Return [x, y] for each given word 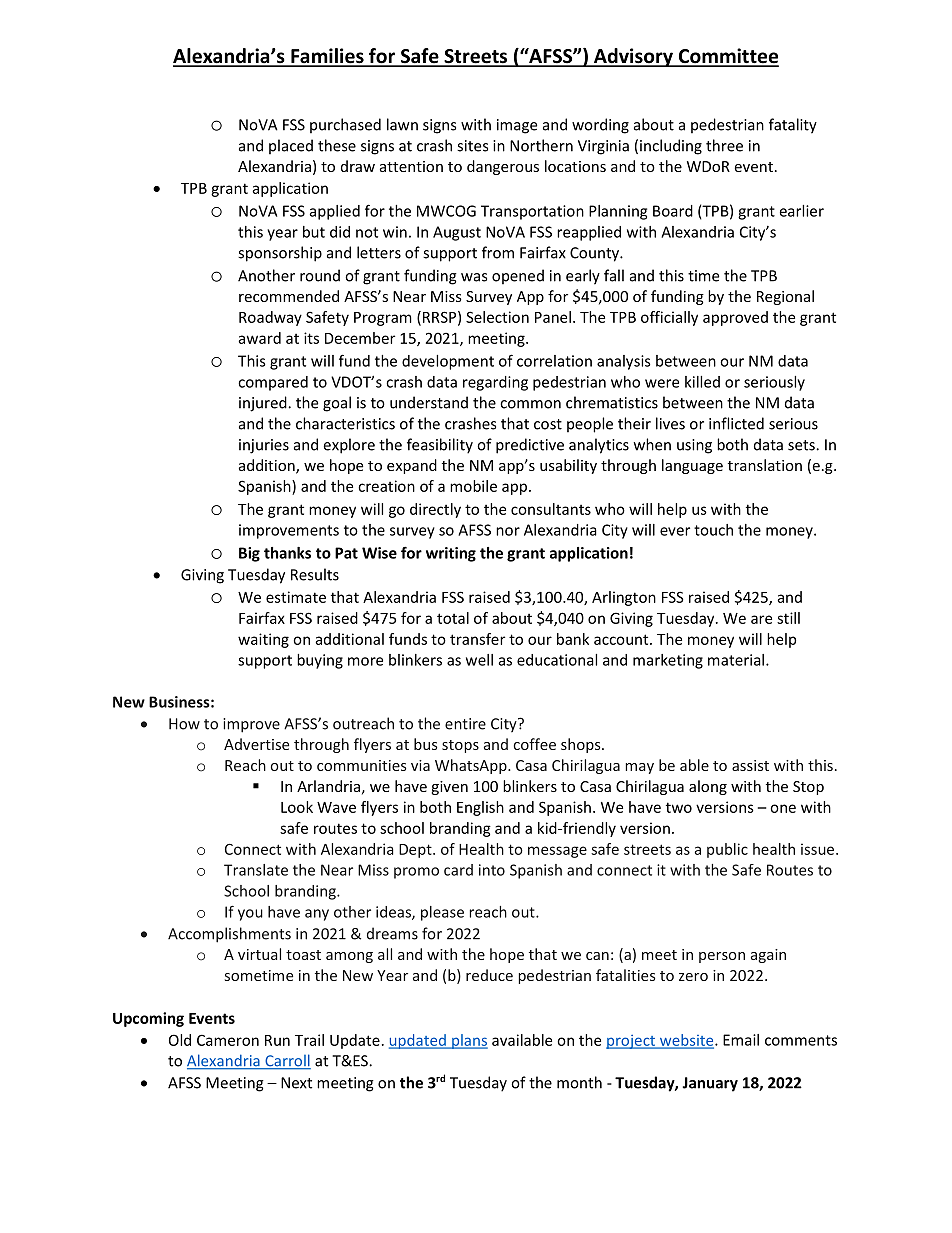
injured [264, 404]
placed [291, 147]
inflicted [736, 423]
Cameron [228, 1040]
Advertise [256, 744]
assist [750, 765]
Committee [727, 57]
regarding [495, 383]
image [517, 126]
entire [465, 724]
